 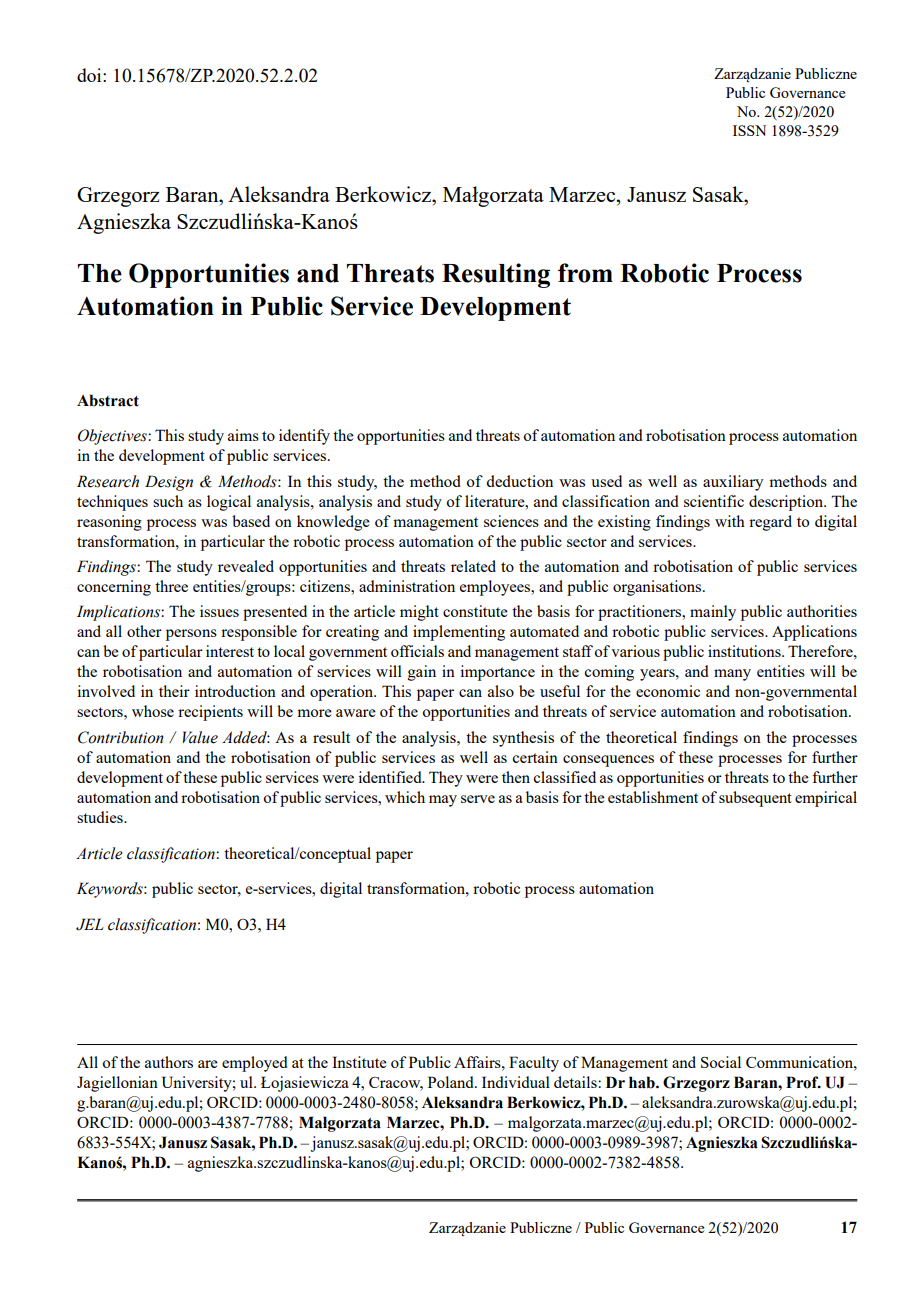 I want to click on Abstract, so click(x=108, y=400).
